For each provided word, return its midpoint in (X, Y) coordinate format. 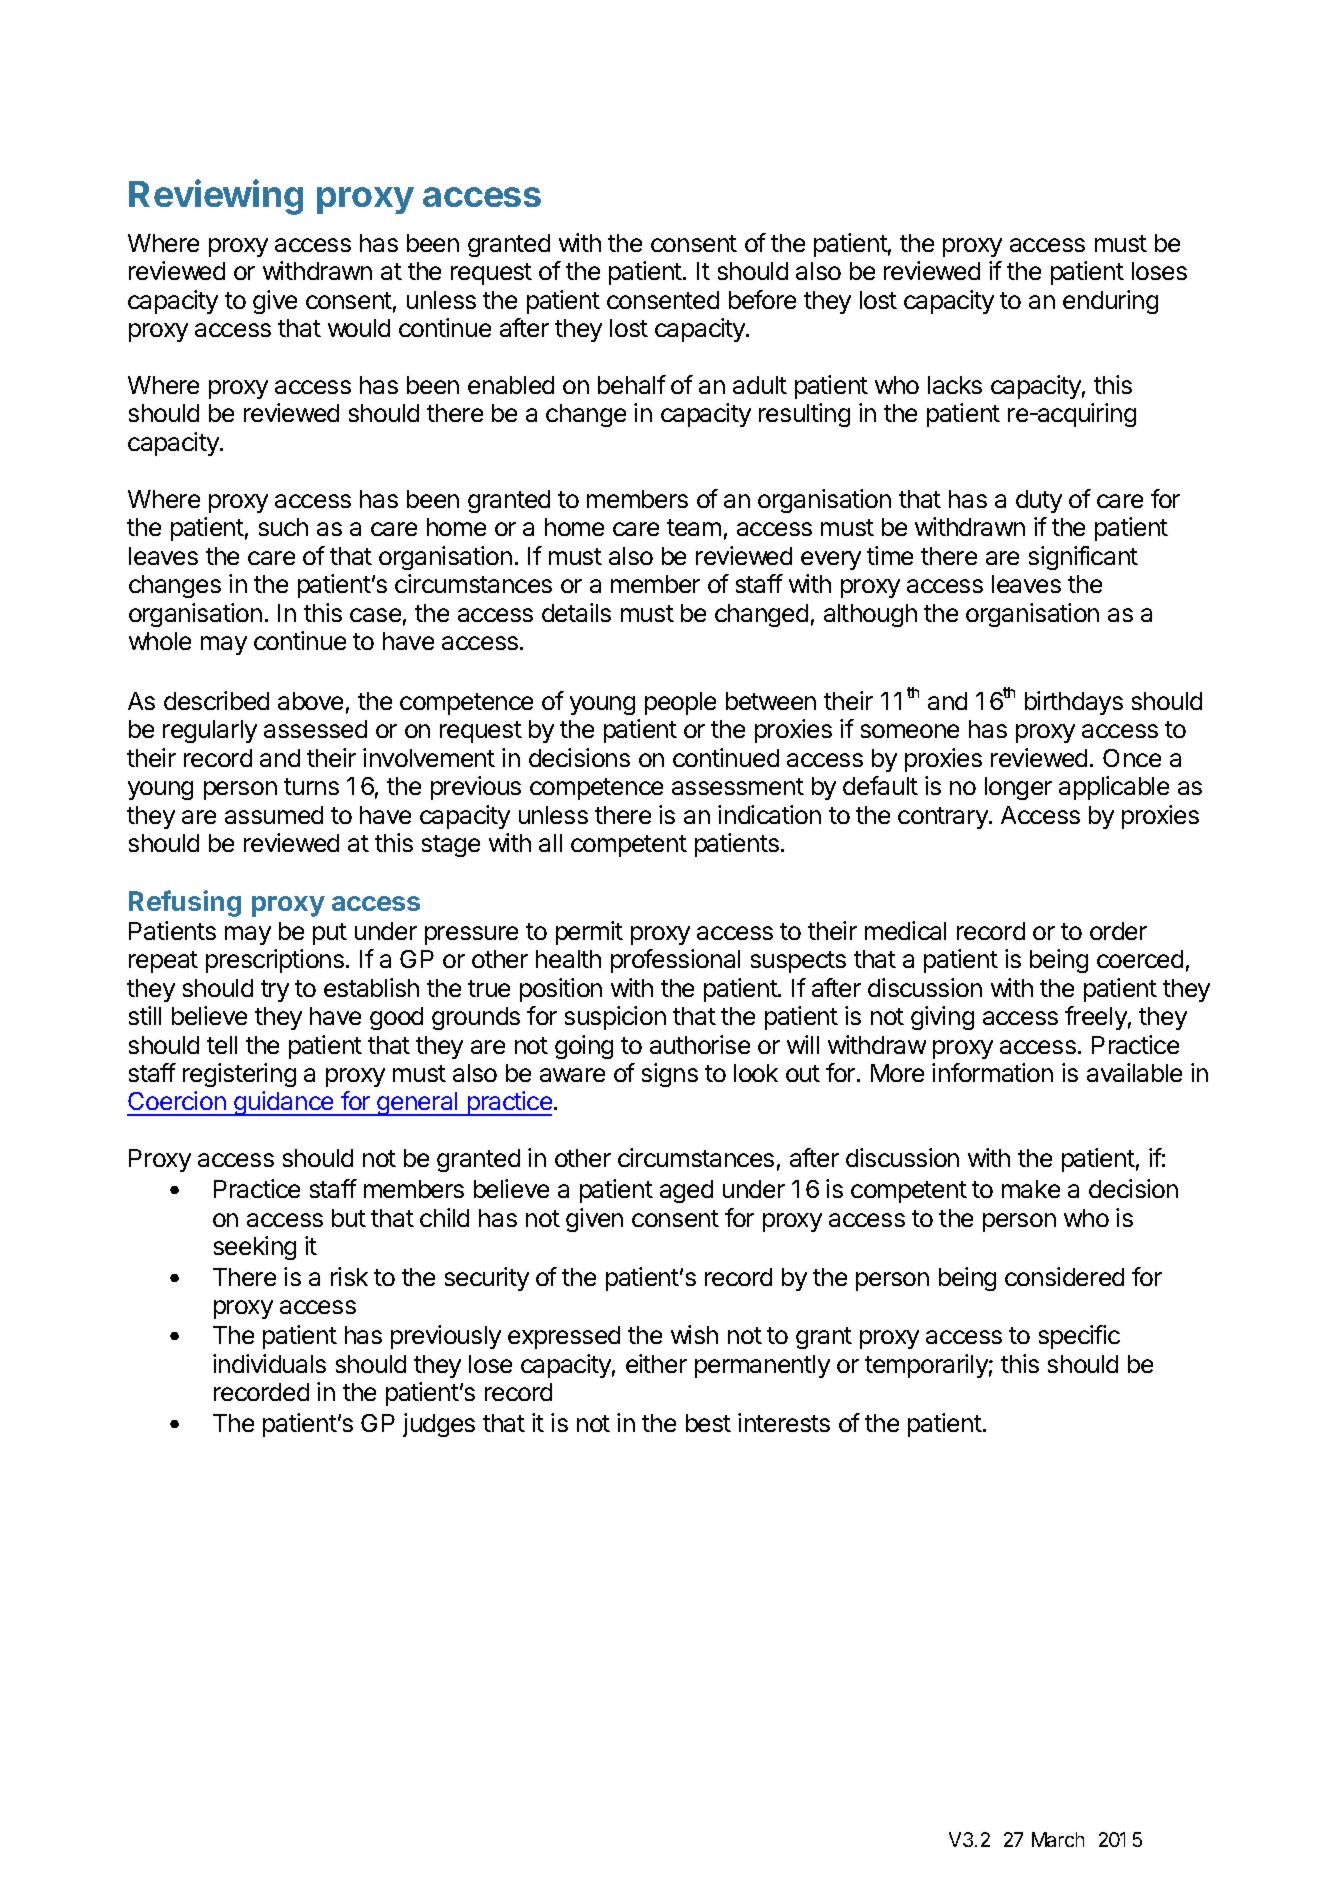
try (275, 991)
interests (784, 1422)
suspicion (615, 1018)
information (992, 1072)
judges (439, 1425)
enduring (1110, 302)
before (762, 299)
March (1058, 1839)
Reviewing (216, 197)
